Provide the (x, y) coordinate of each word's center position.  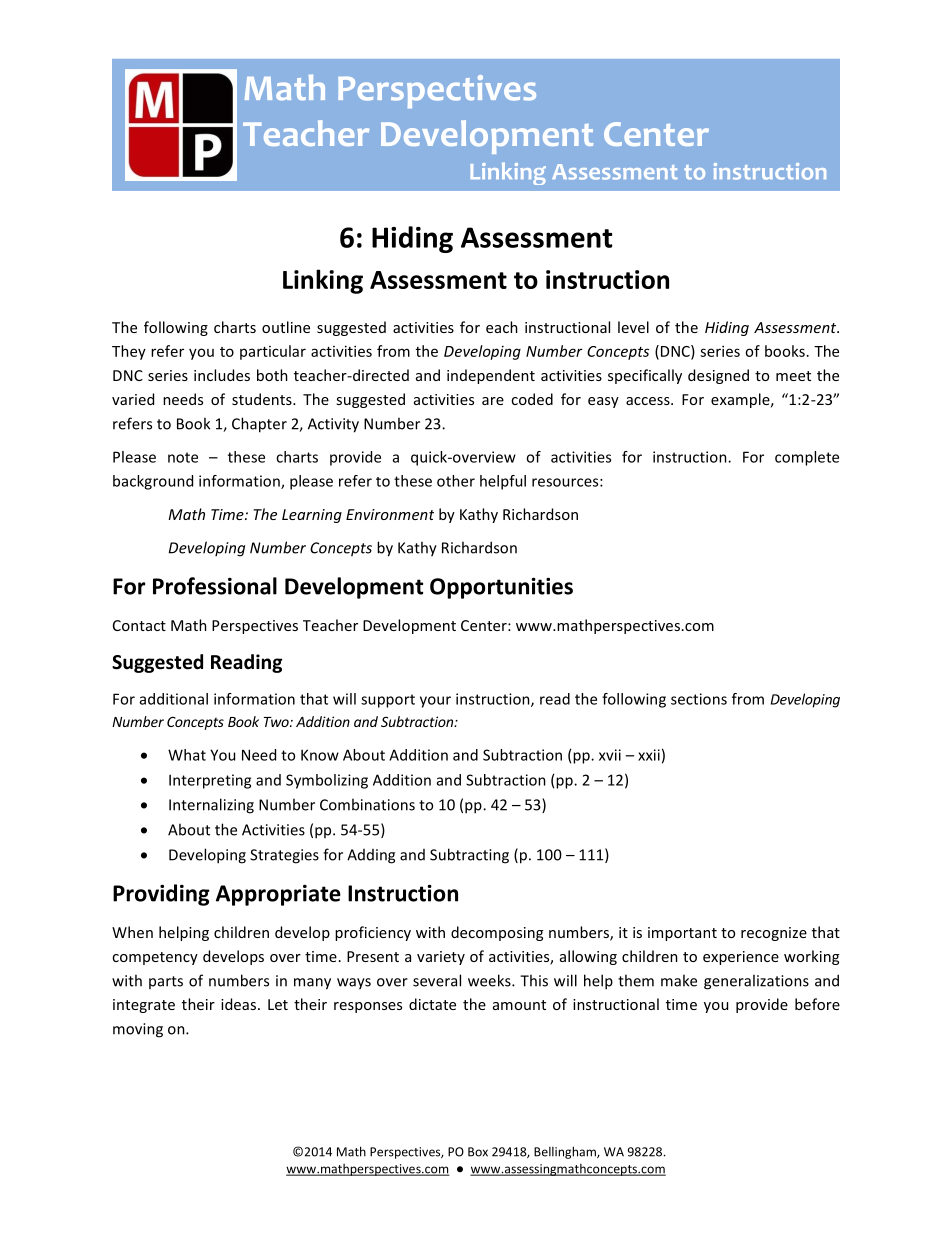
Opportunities (501, 588)
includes (222, 375)
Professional (215, 586)
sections (699, 699)
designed (718, 376)
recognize (774, 934)
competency (155, 958)
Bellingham (566, 1152)
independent (491, 376)
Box (478, 1152)
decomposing (497, 933)
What (187, 755)
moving (138, 1030)
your (435, 702)
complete (807, 458)
